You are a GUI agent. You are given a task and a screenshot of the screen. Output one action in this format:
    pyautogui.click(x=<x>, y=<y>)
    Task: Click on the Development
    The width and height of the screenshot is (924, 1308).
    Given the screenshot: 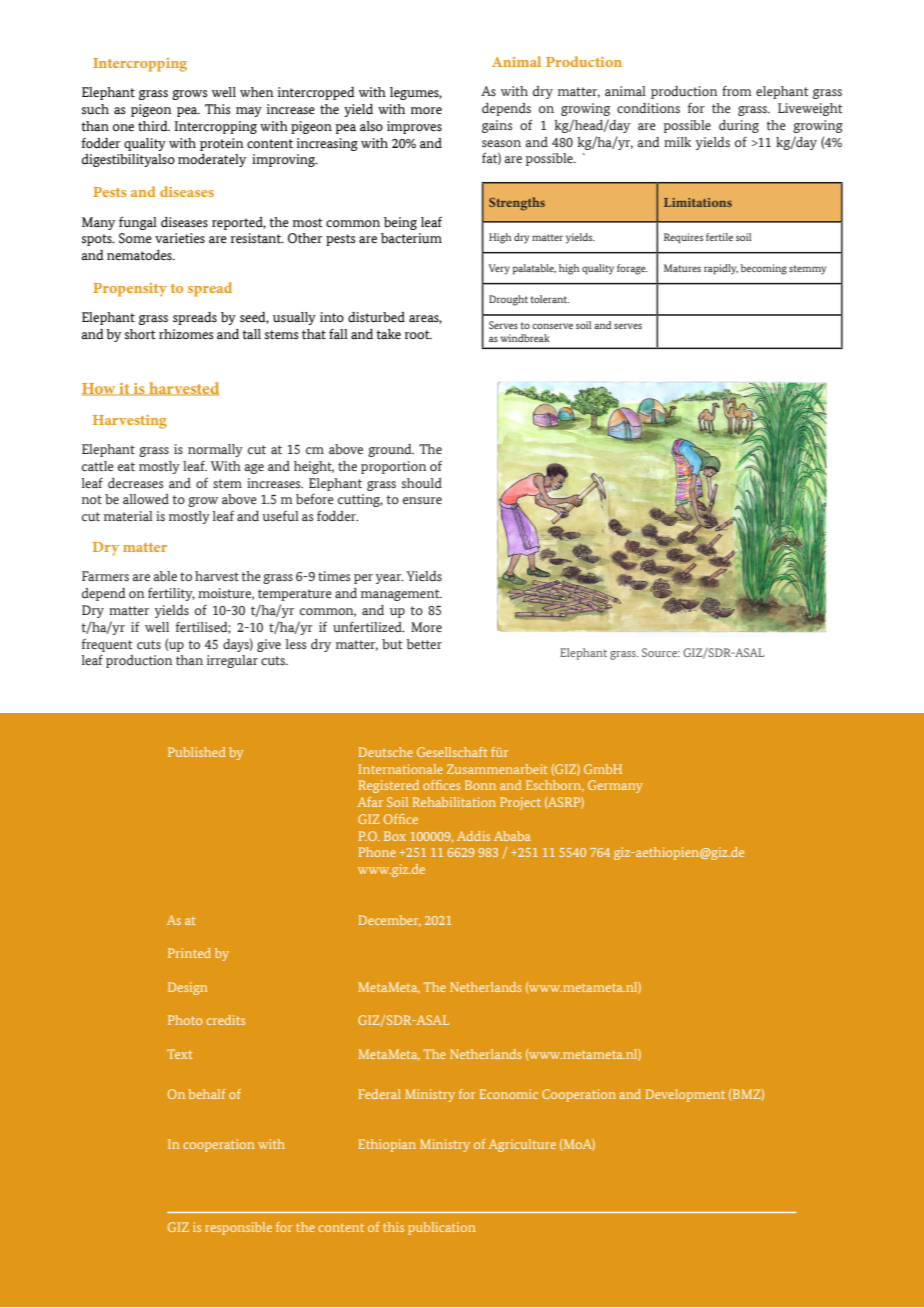 What is the action you would take?
    pyautogui.click(x=685, y=1095)
